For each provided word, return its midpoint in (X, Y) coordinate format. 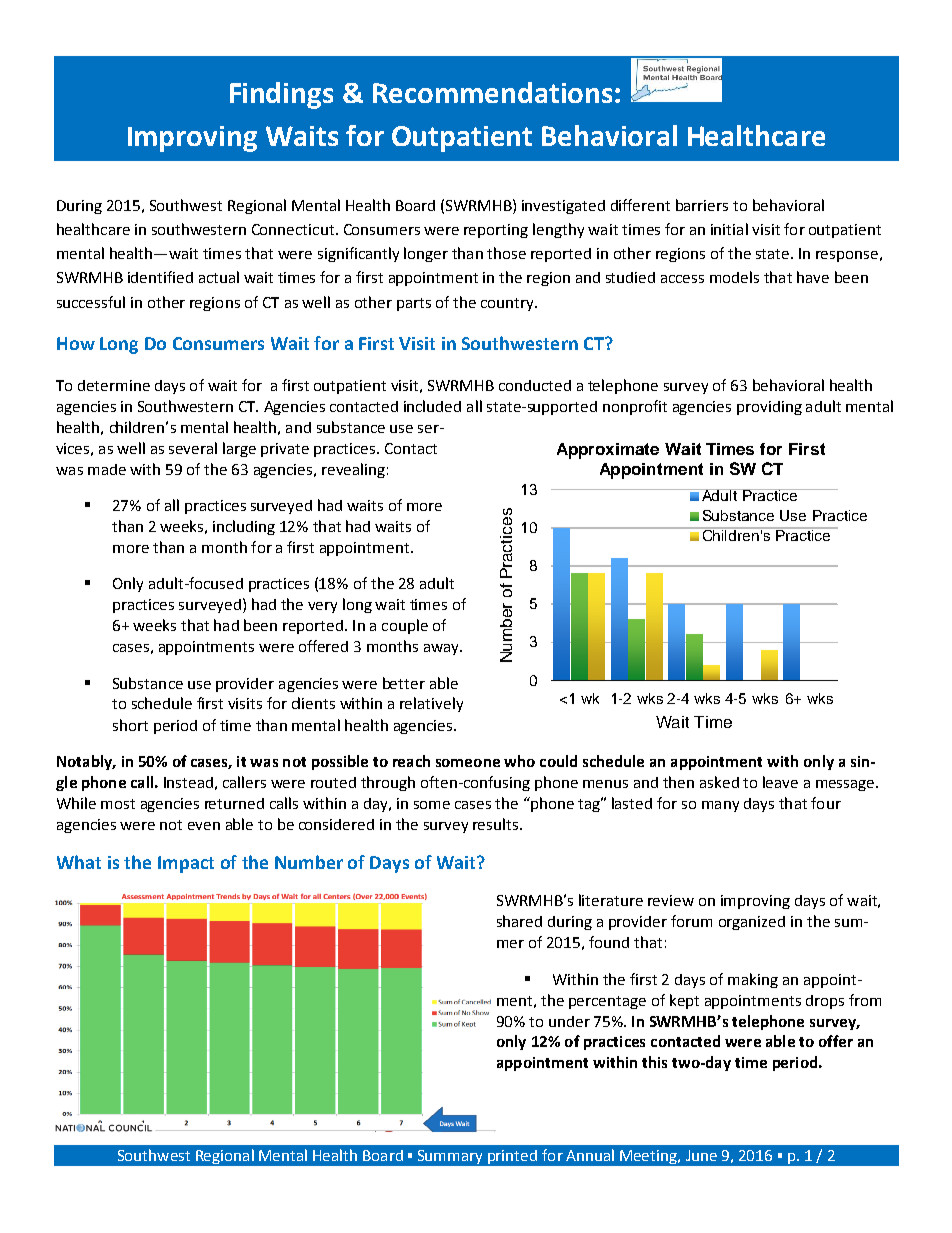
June (701, 1155)
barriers (702, 205)
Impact (186, 864)
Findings (281, 95)
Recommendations (492, 92)
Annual (590, 1155)
